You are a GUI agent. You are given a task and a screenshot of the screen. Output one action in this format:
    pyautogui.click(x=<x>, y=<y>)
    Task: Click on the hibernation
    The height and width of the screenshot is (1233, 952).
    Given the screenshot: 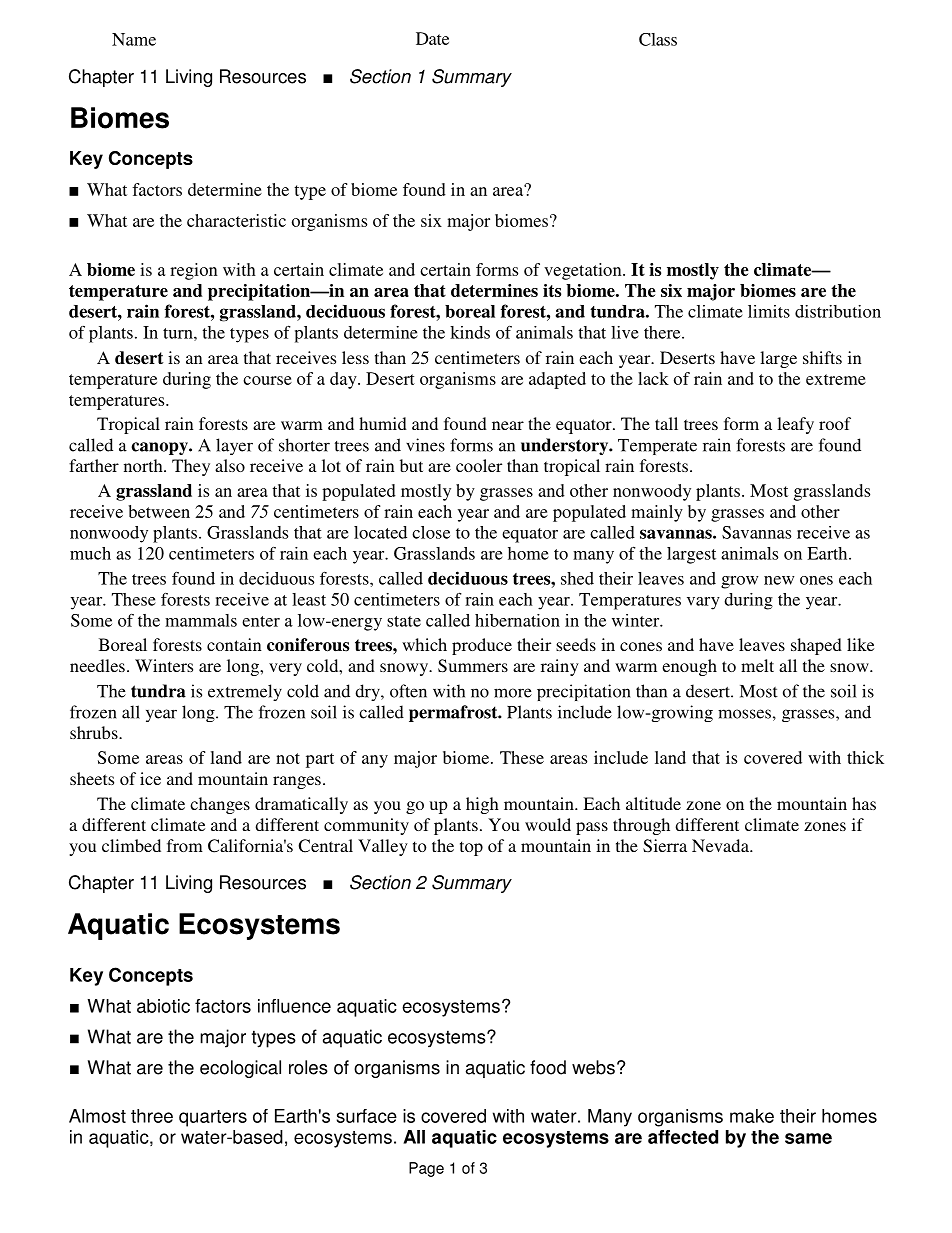 What is the action you would take?
    pyautogui.click(x=517, y=620)
